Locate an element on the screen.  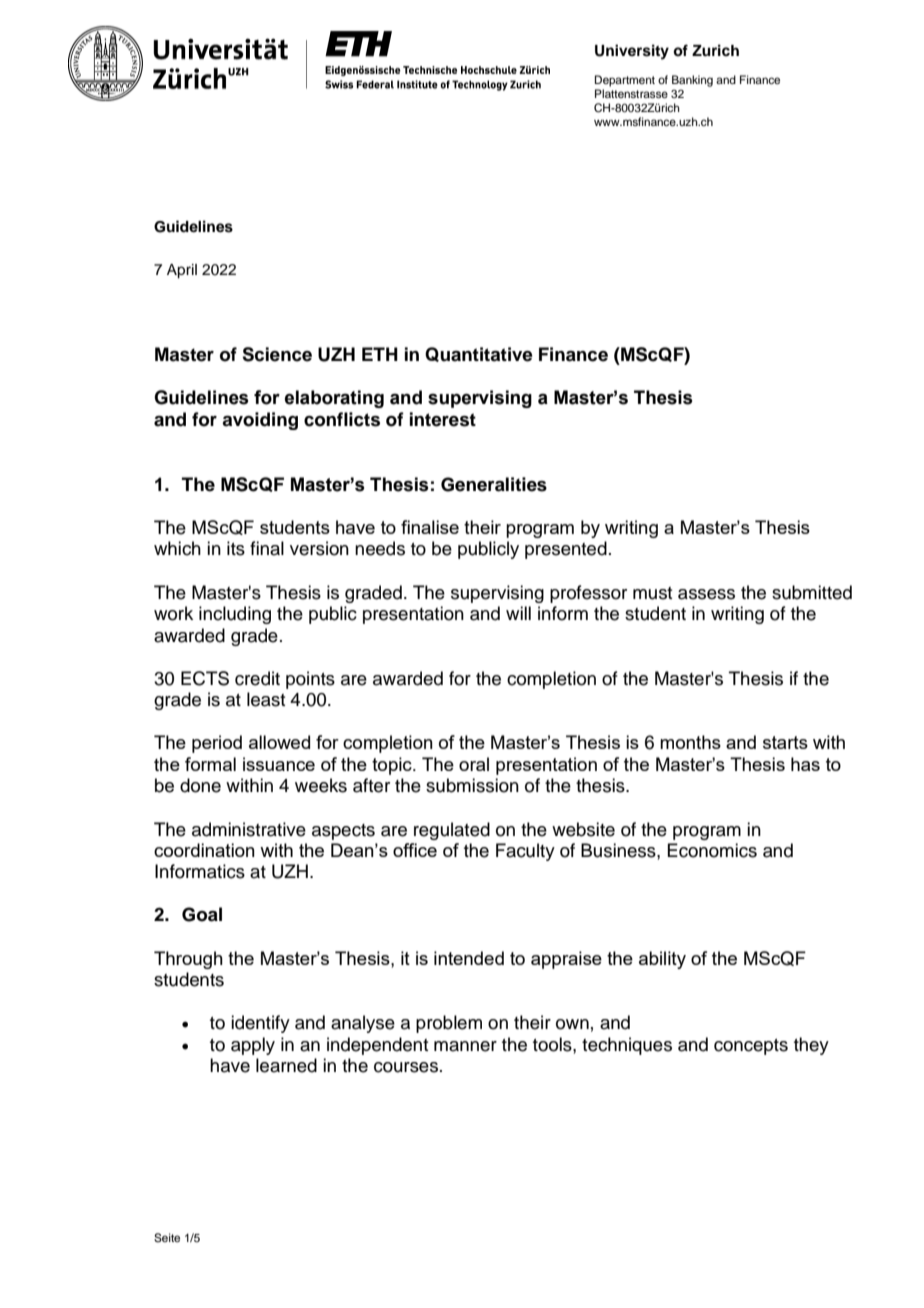
April is located at coordinates (182, 271).
